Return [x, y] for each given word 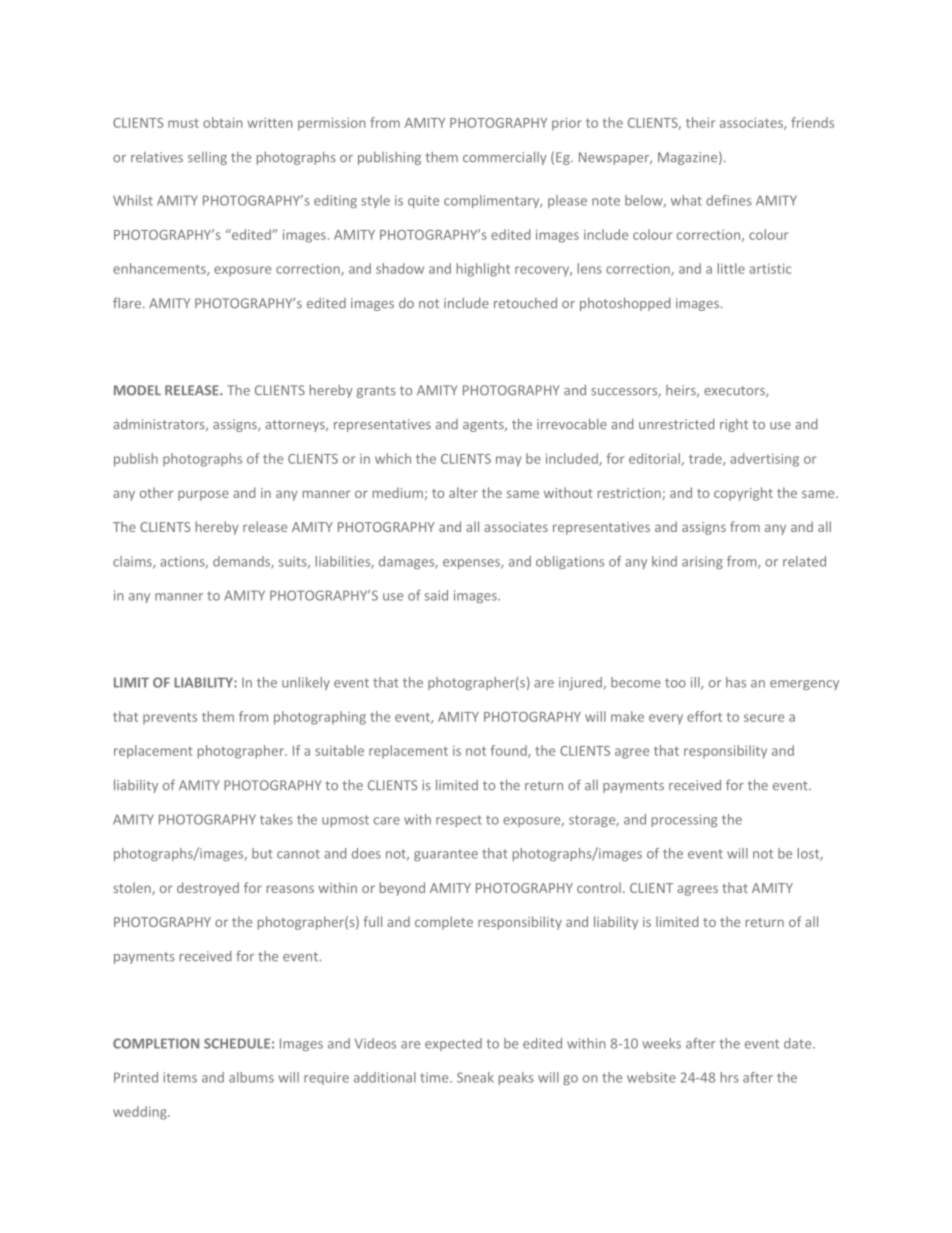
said [436, 595]
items [180, 1077]
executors [735, 392]
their [700, 122]
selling [207, 158]
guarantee [446, 855]
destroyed [208, 889]
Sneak [475, 1077]
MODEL [137, 390]
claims [133, 562]
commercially [505, 158]
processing [684, 820]
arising [702, 562]
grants [376, 392]
